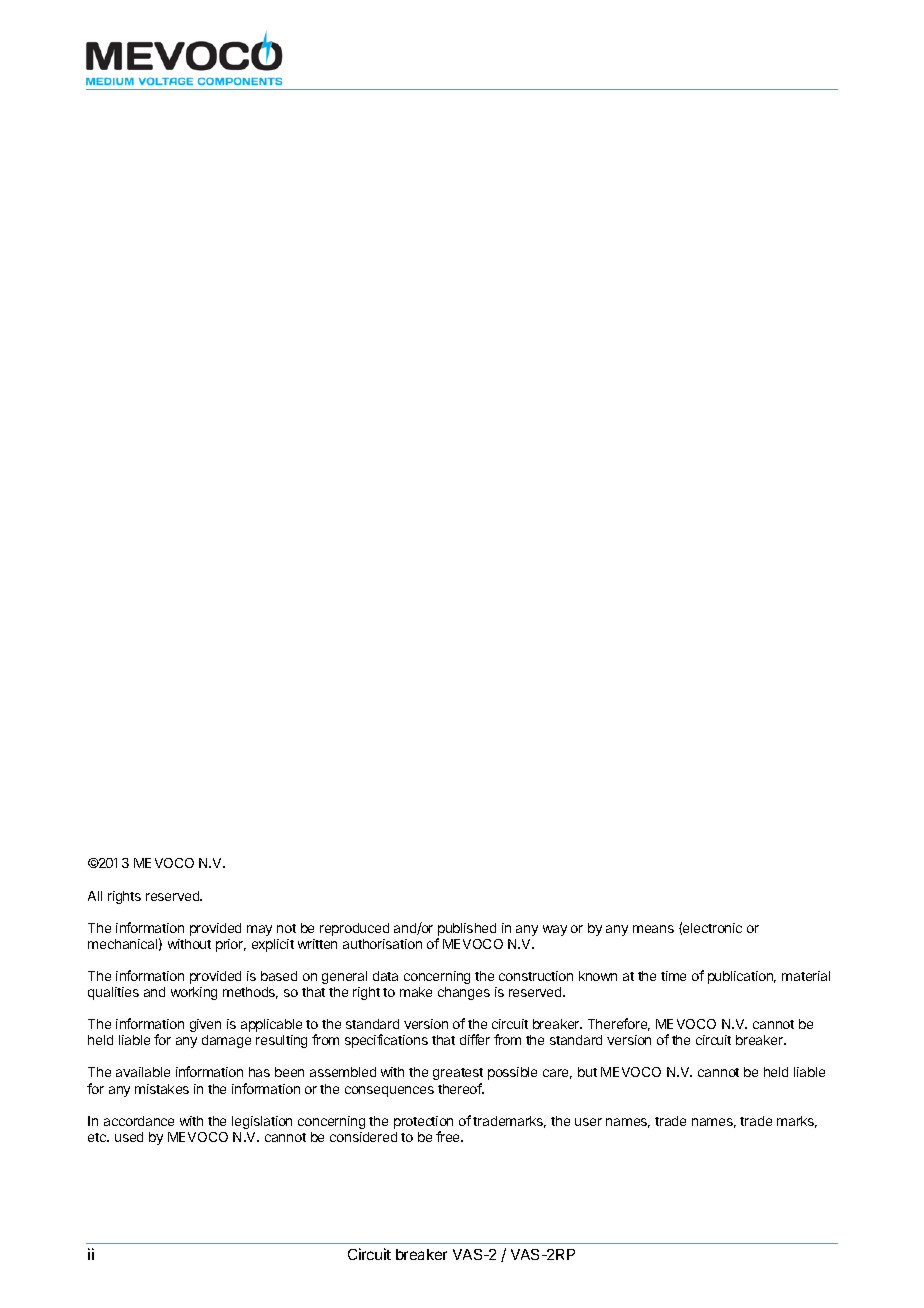 Image resolution: width=924 pixels, height=1308 pixels. I want to click on published, so click(466, 931).
